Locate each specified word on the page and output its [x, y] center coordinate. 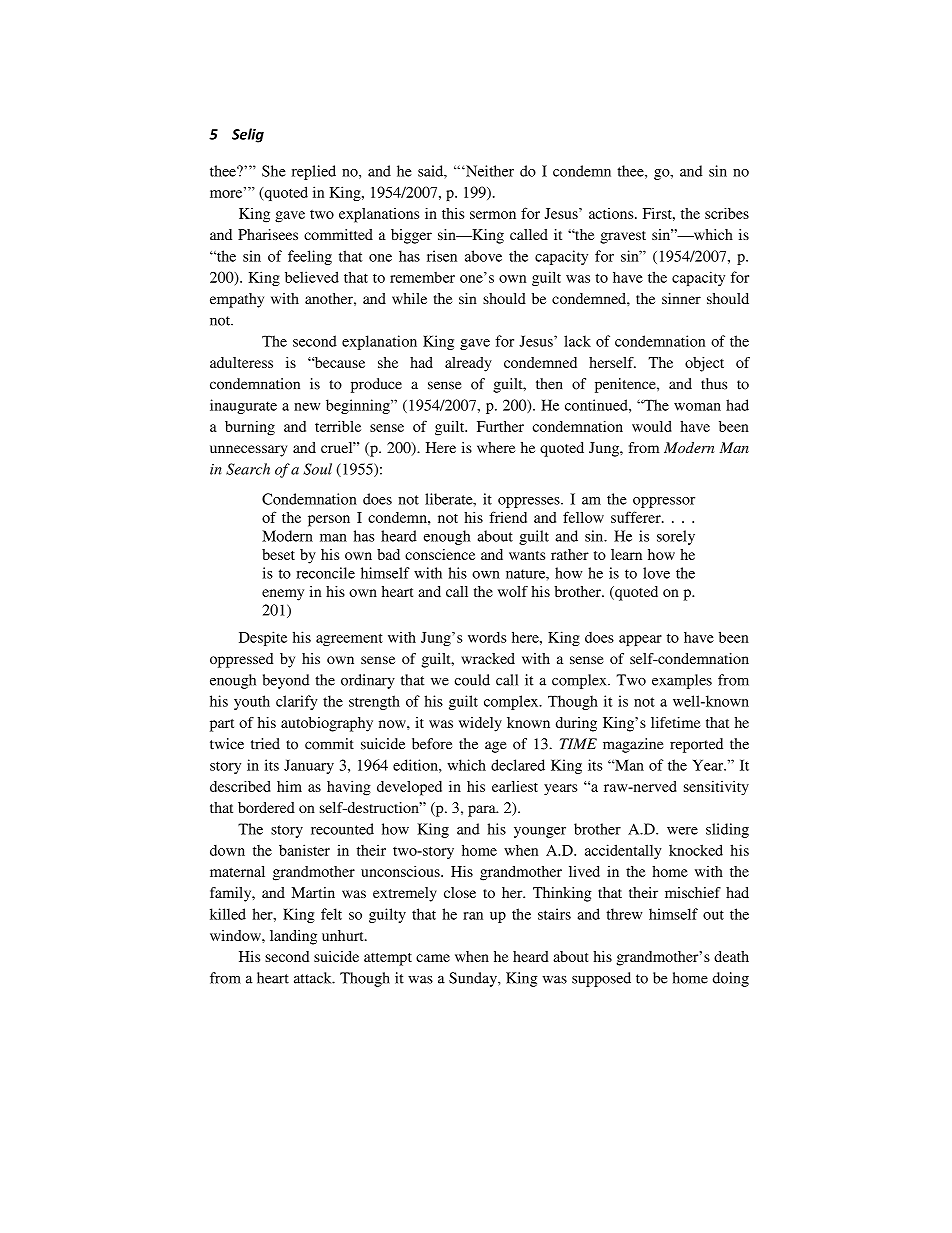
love [656, 573]
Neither [489, 171]
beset [278, 554]
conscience [440, 554]
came [433, 958]
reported [696, 745]
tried [265, 744]
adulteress [241, 362]
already [468, 364]
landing [293, 937]
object [704, 364]
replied [314, 172]
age [495, 747]
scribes [727, 213]
